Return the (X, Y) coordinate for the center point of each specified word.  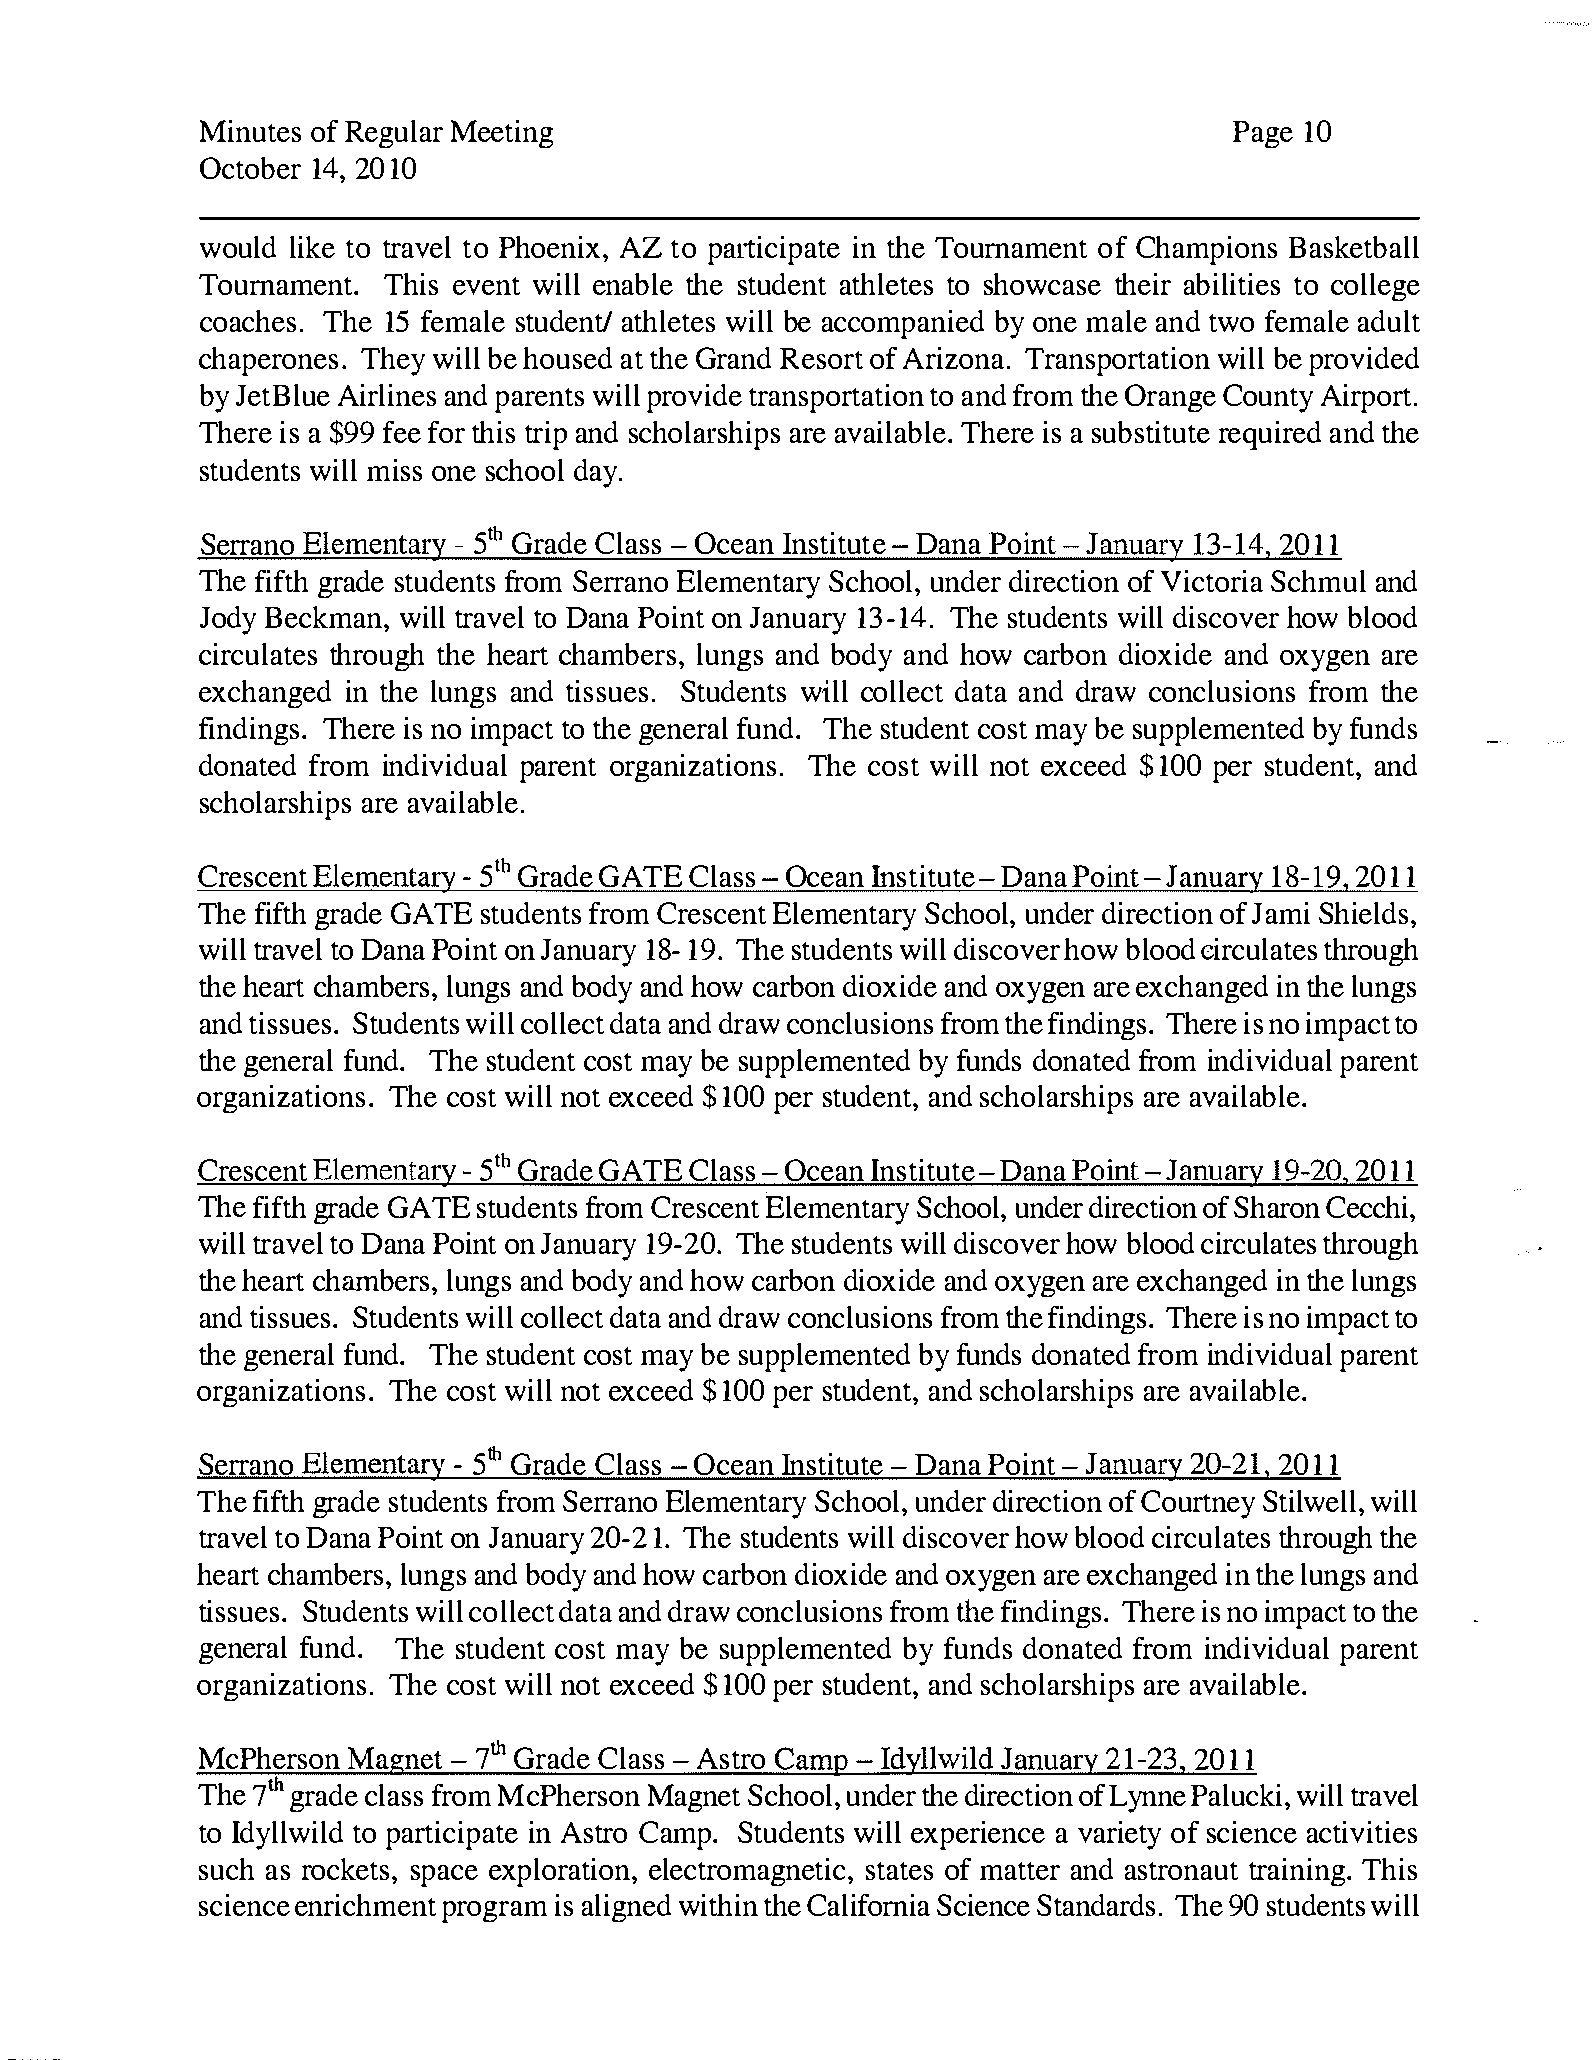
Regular (394, 134)
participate (452, 1835)
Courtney (1198, 1504)
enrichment (365, 1905)
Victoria (1212, 581)
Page (1263, 134)
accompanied (903, 324)
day (597, 473)
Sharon (1277, 1207)
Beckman (323, 617)
